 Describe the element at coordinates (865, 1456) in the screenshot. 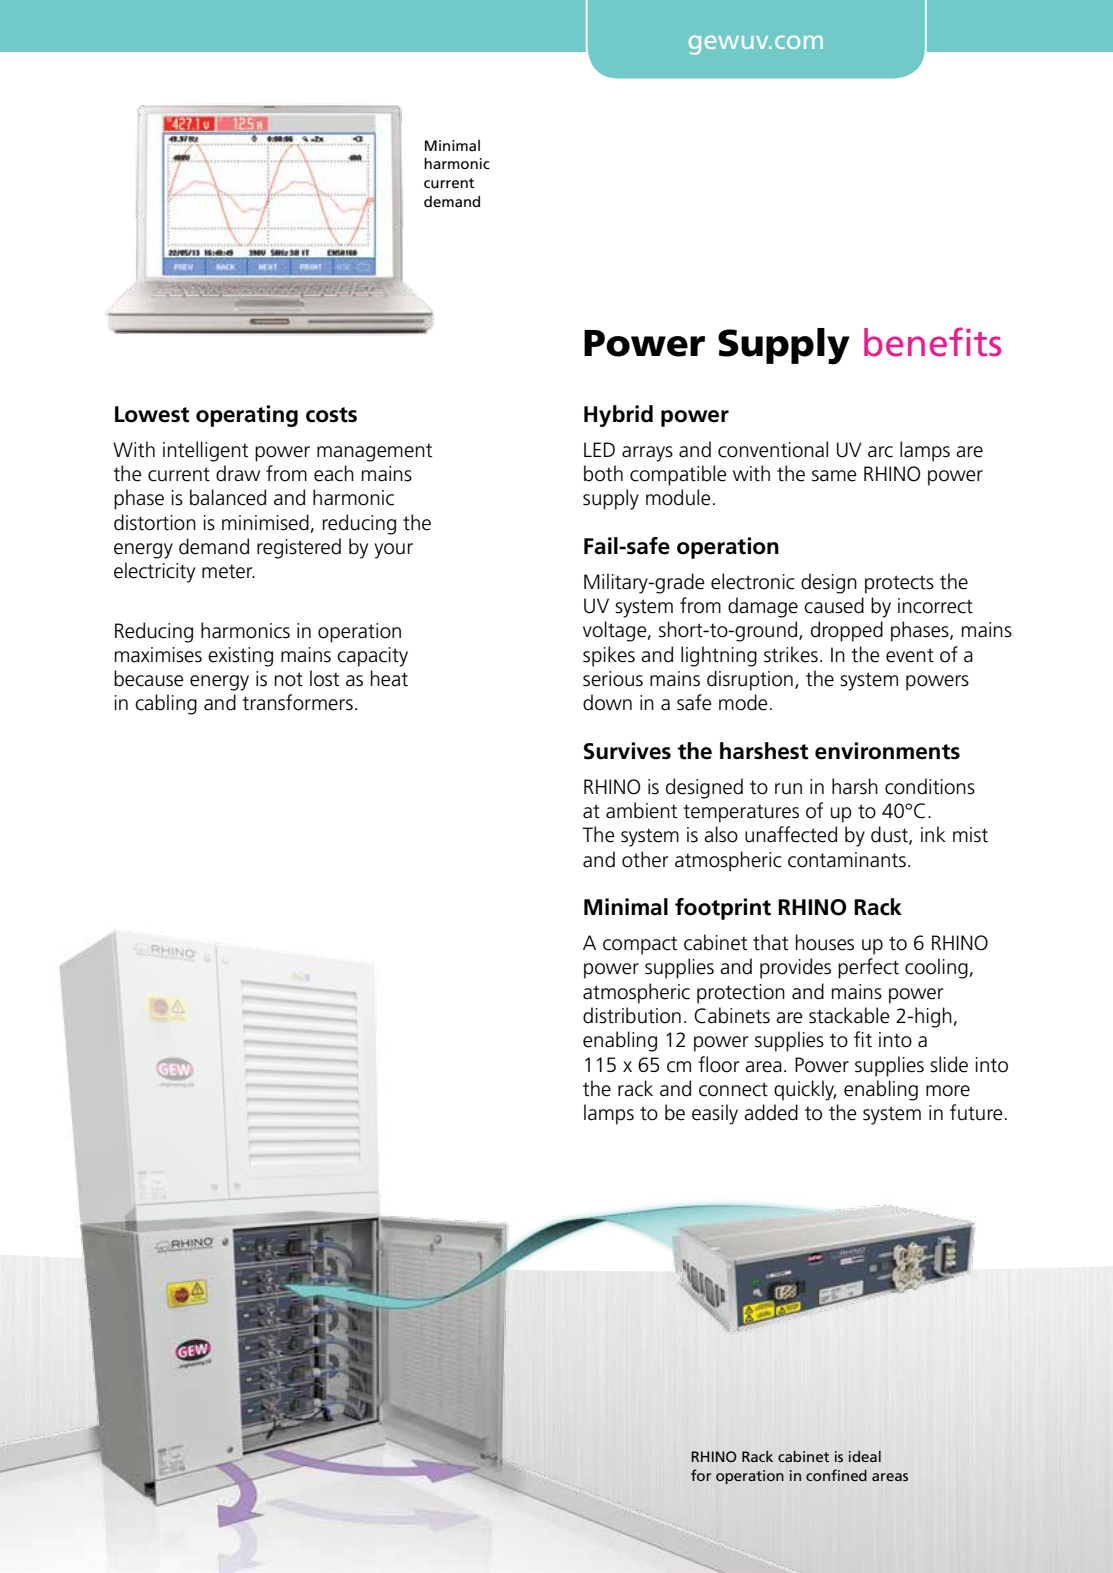

I see `ideal` at that location.
